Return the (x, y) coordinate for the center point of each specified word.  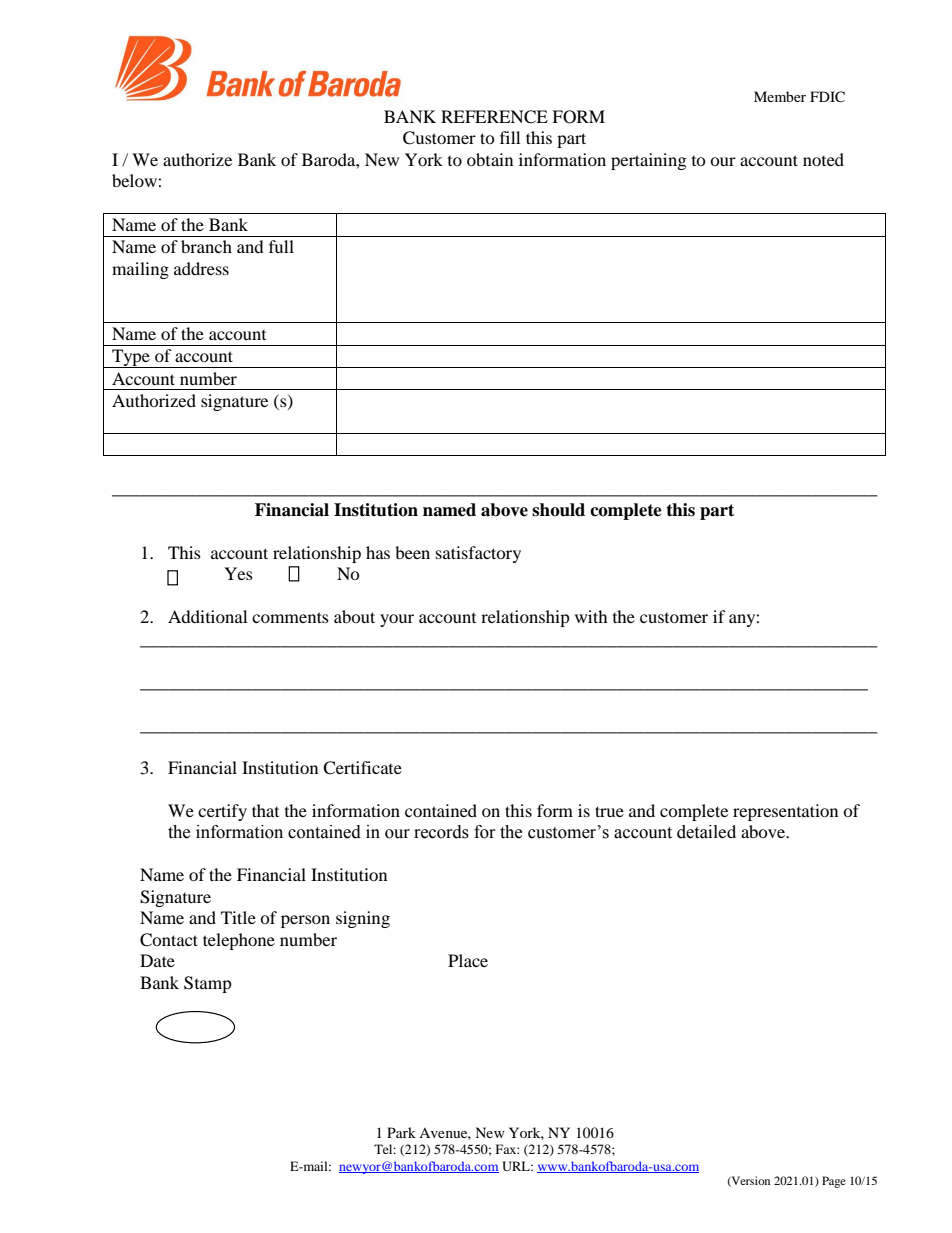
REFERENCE (494, 117)
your (397, 620)
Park (401, 1132)
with (591, 616)
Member (780, 96)
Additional (207, 616)
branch (206, 246)
